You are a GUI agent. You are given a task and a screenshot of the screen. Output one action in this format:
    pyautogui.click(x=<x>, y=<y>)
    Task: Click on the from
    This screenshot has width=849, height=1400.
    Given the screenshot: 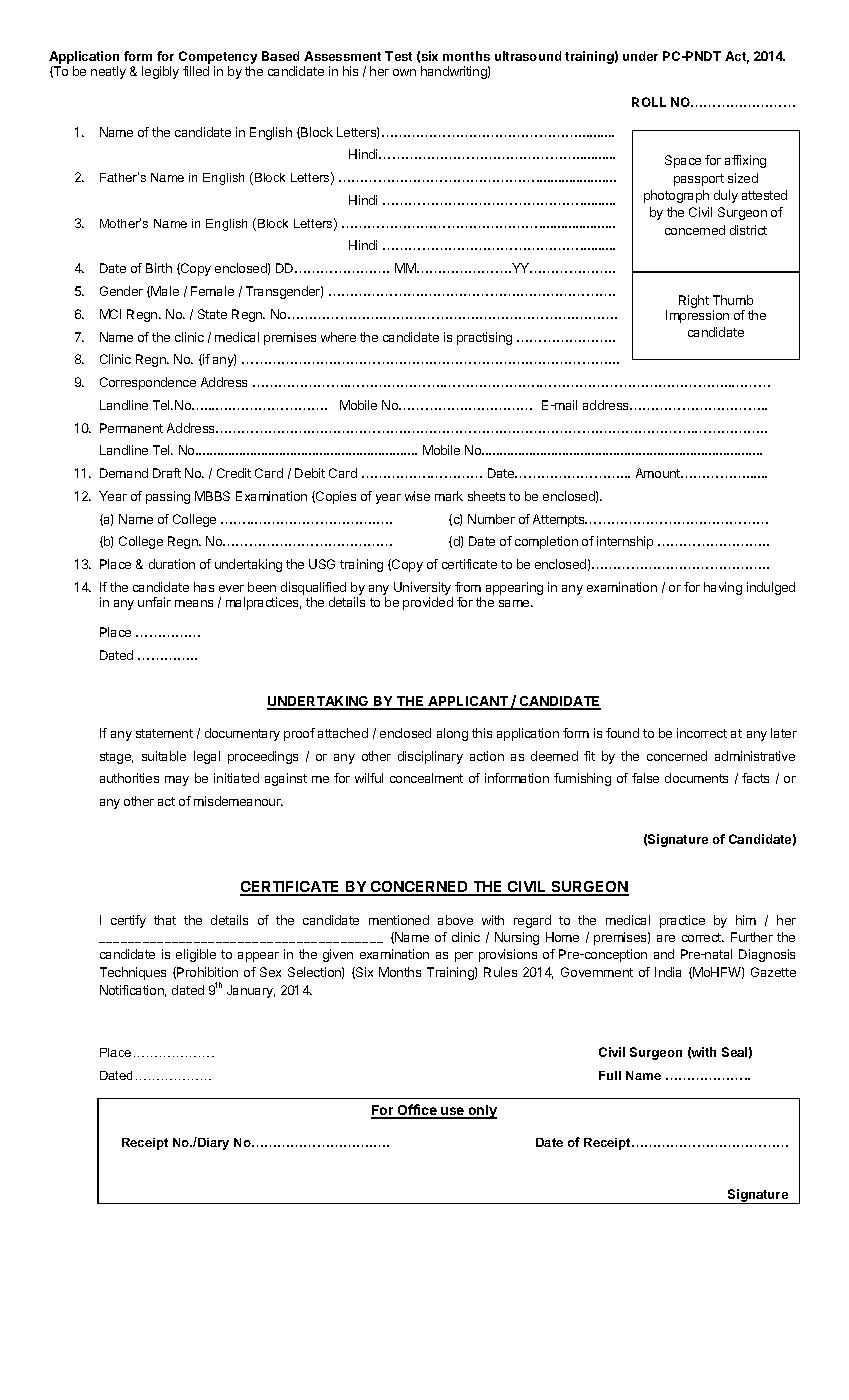 What is the action you would take?
    pyautogui.click(x=468, y=587)
